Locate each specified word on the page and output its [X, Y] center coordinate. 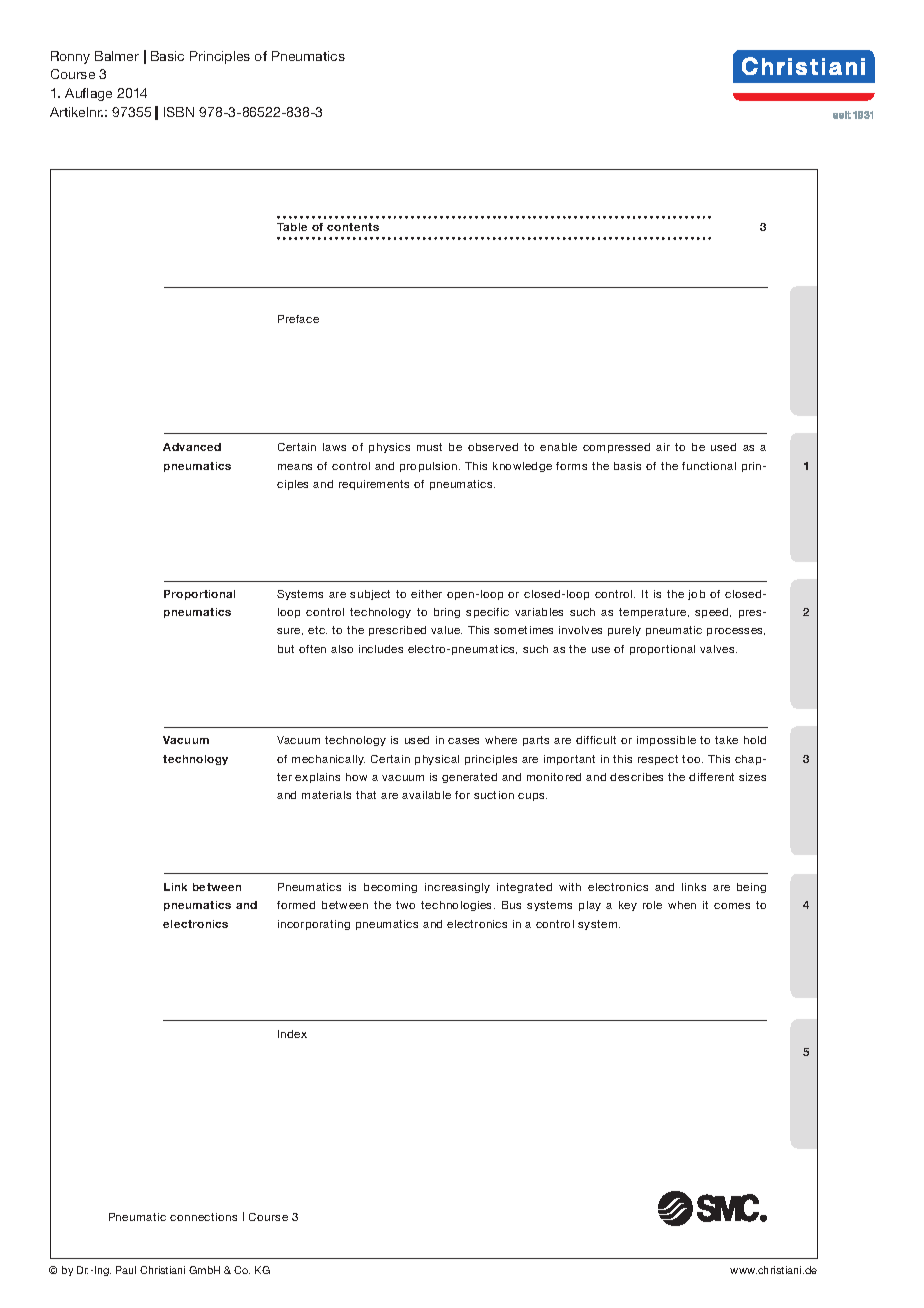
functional [709, 466]
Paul [126, 1270]
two [405, 905]
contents [353, 227]
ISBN [179, 112]
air [663, 447]
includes [381, 649]
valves [718, 649]
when [682, 905]
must [429, 447]
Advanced [192, 447]
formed [296, 905]
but [286, 649]
